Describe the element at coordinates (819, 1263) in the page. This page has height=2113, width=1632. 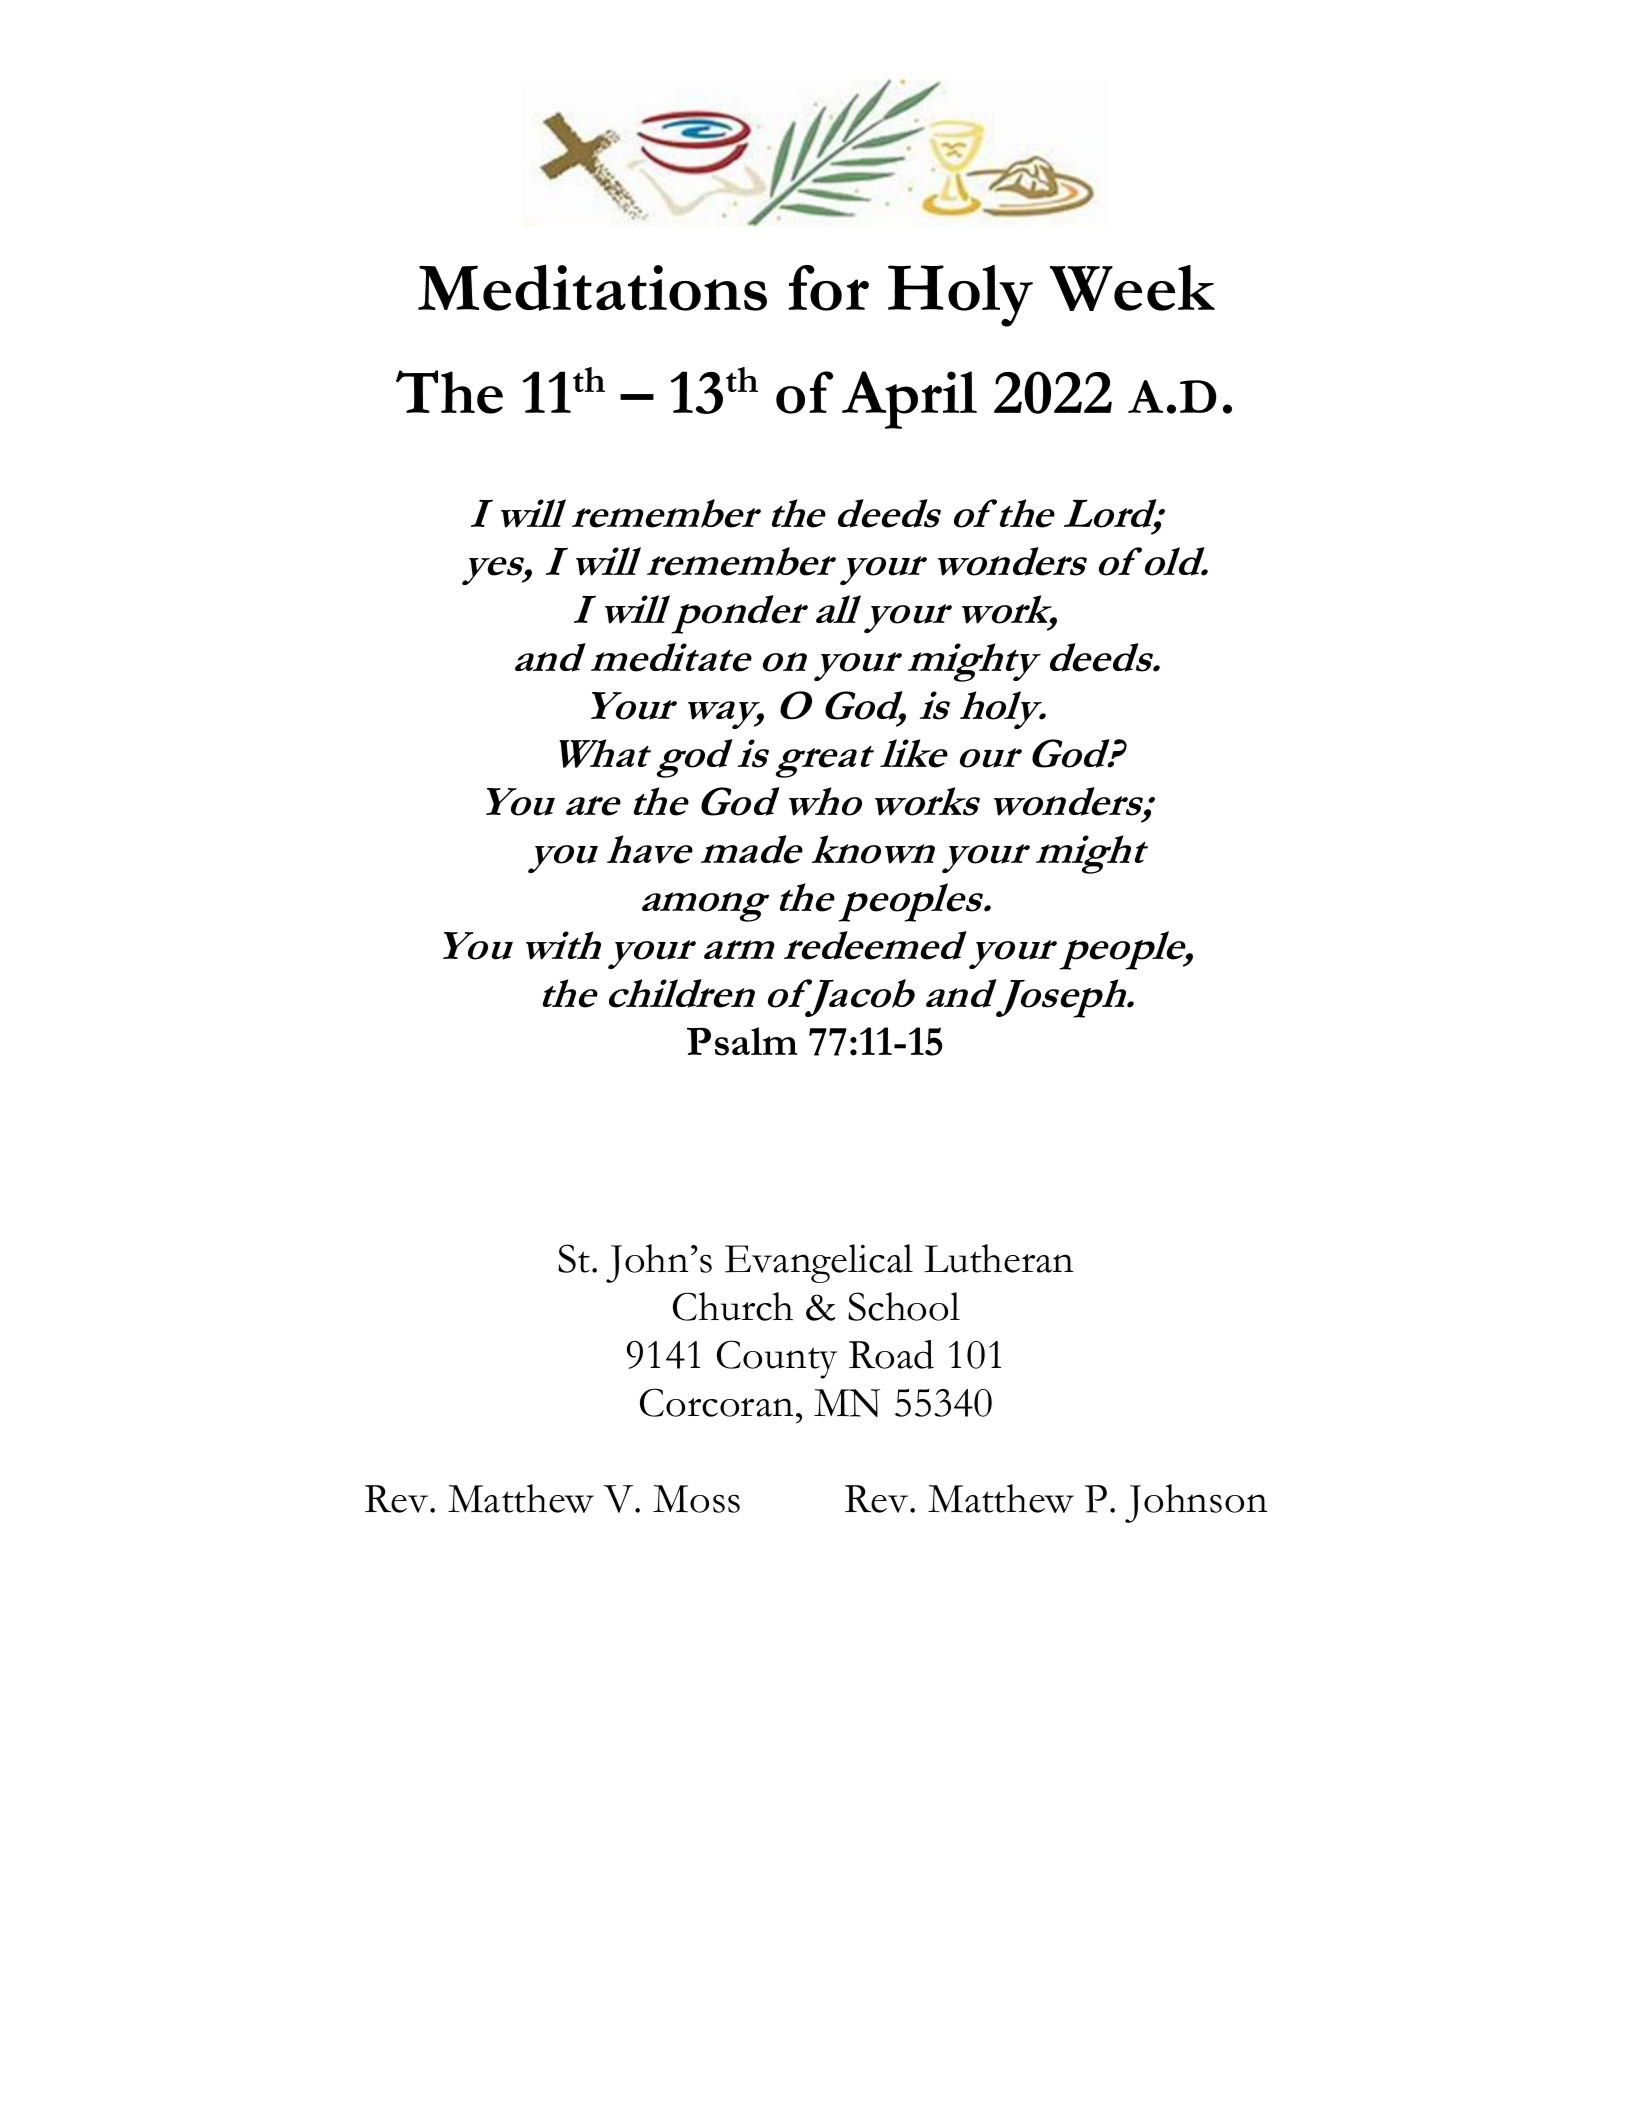
I see `Evangelical` at that location.
